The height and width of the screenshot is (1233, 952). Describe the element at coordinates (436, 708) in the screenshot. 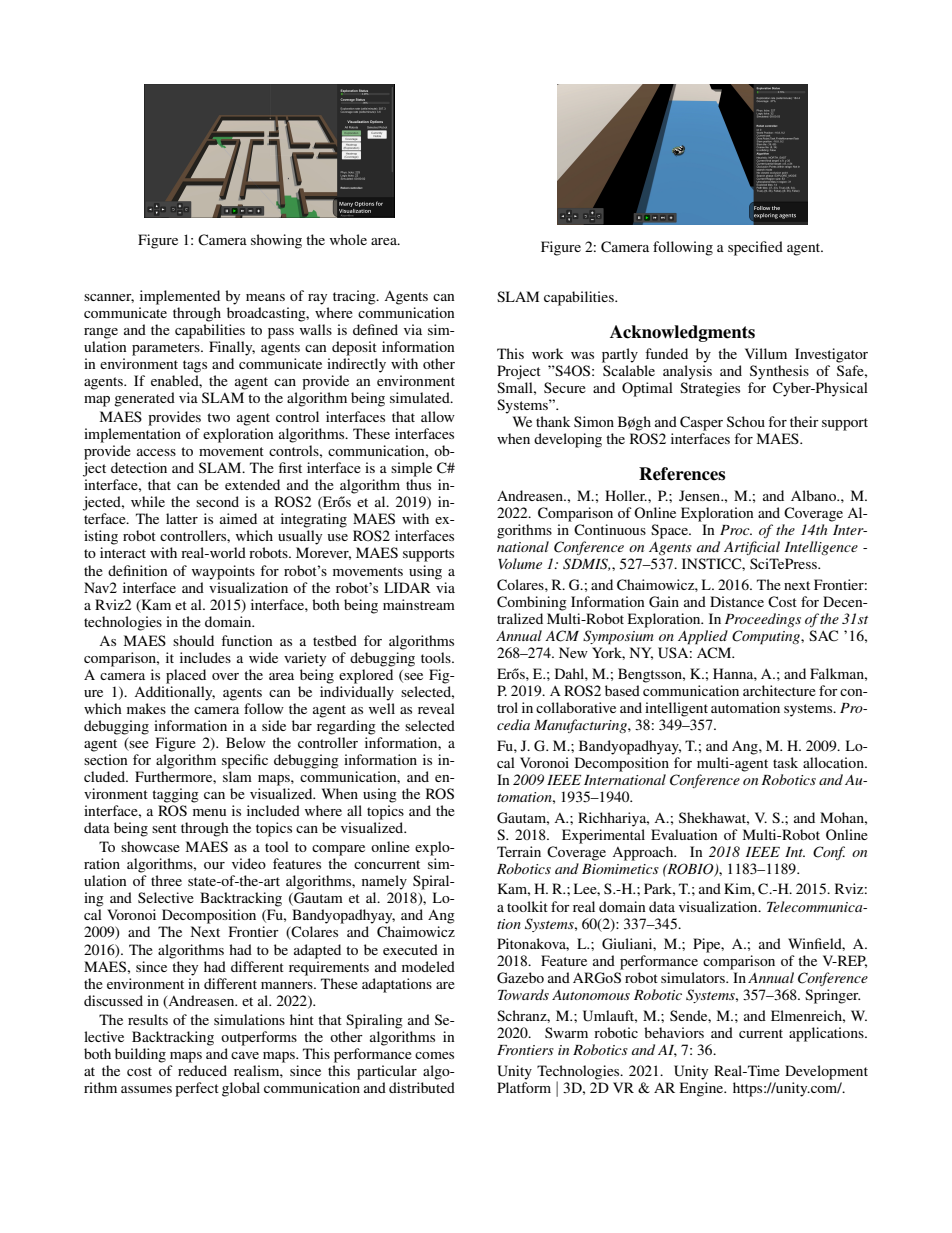

I see `reveal` at that location.
